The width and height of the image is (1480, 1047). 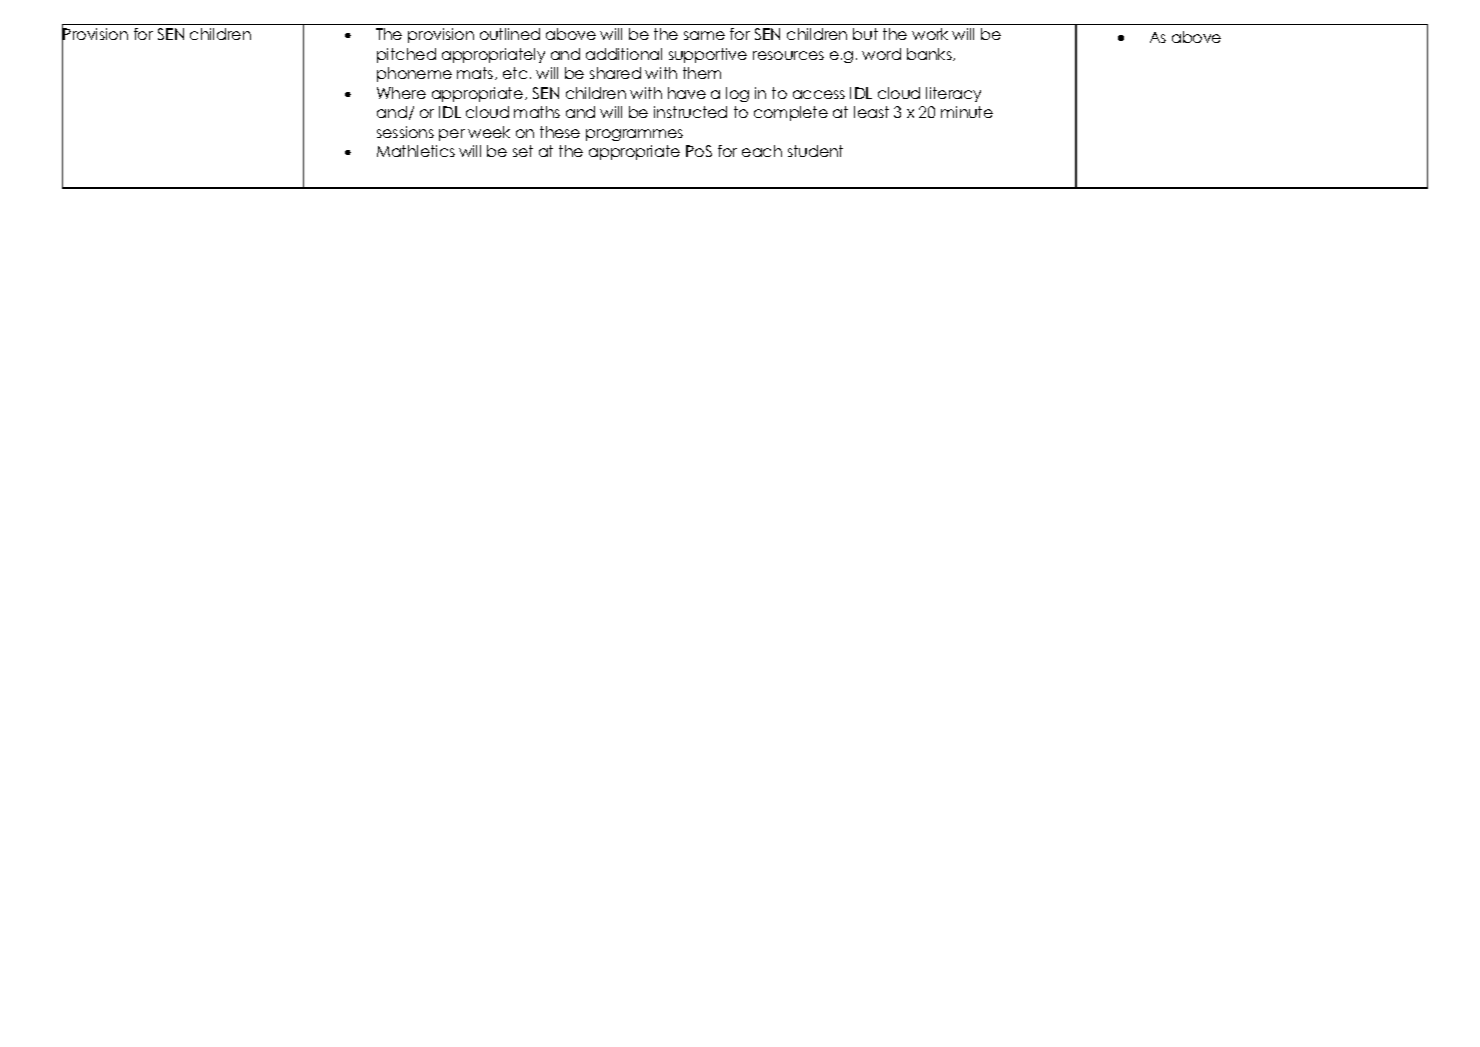 I want to click on same, so click(x=704, y=35).
